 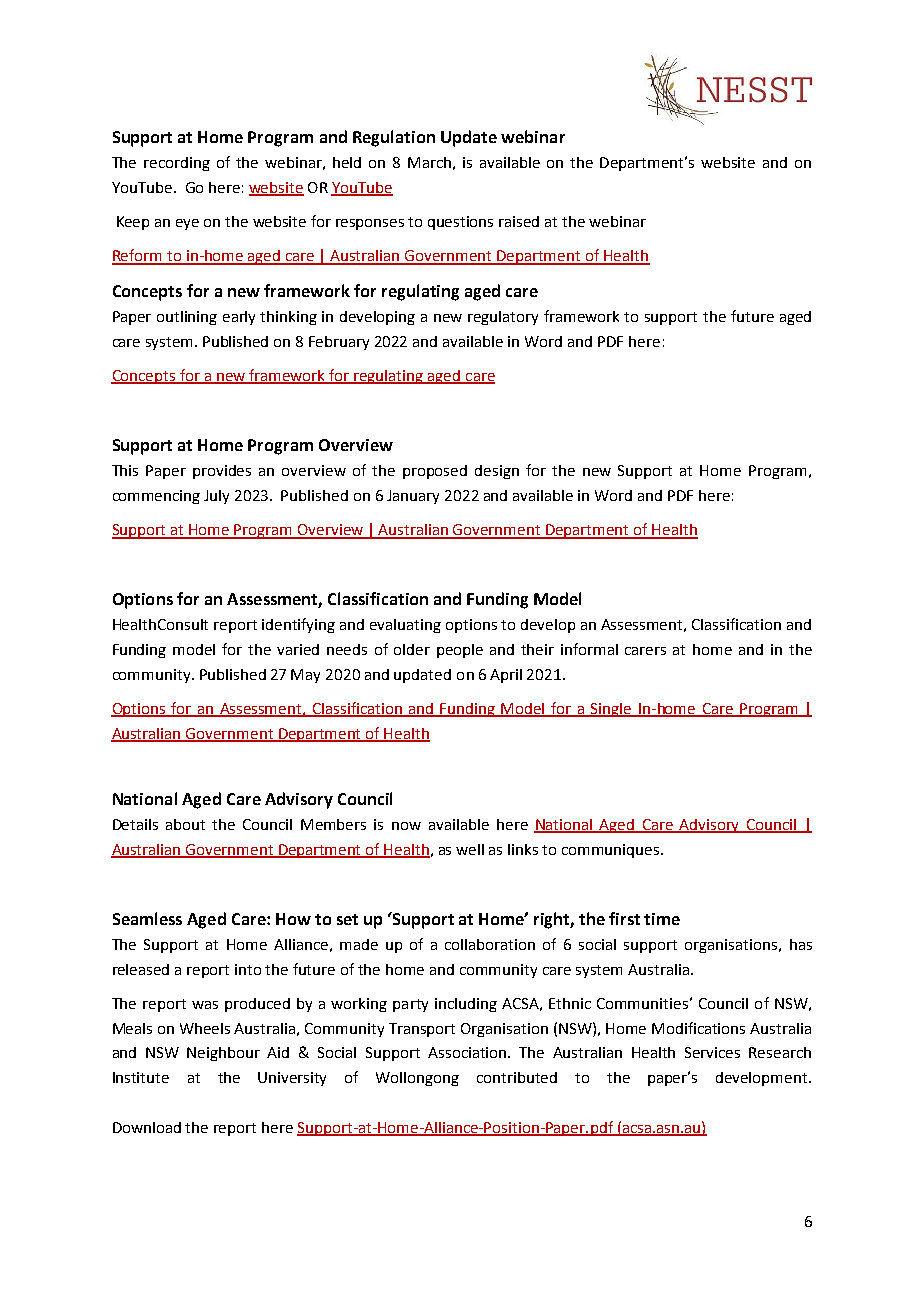 I want to click on time, so click(x=662, y=919).
